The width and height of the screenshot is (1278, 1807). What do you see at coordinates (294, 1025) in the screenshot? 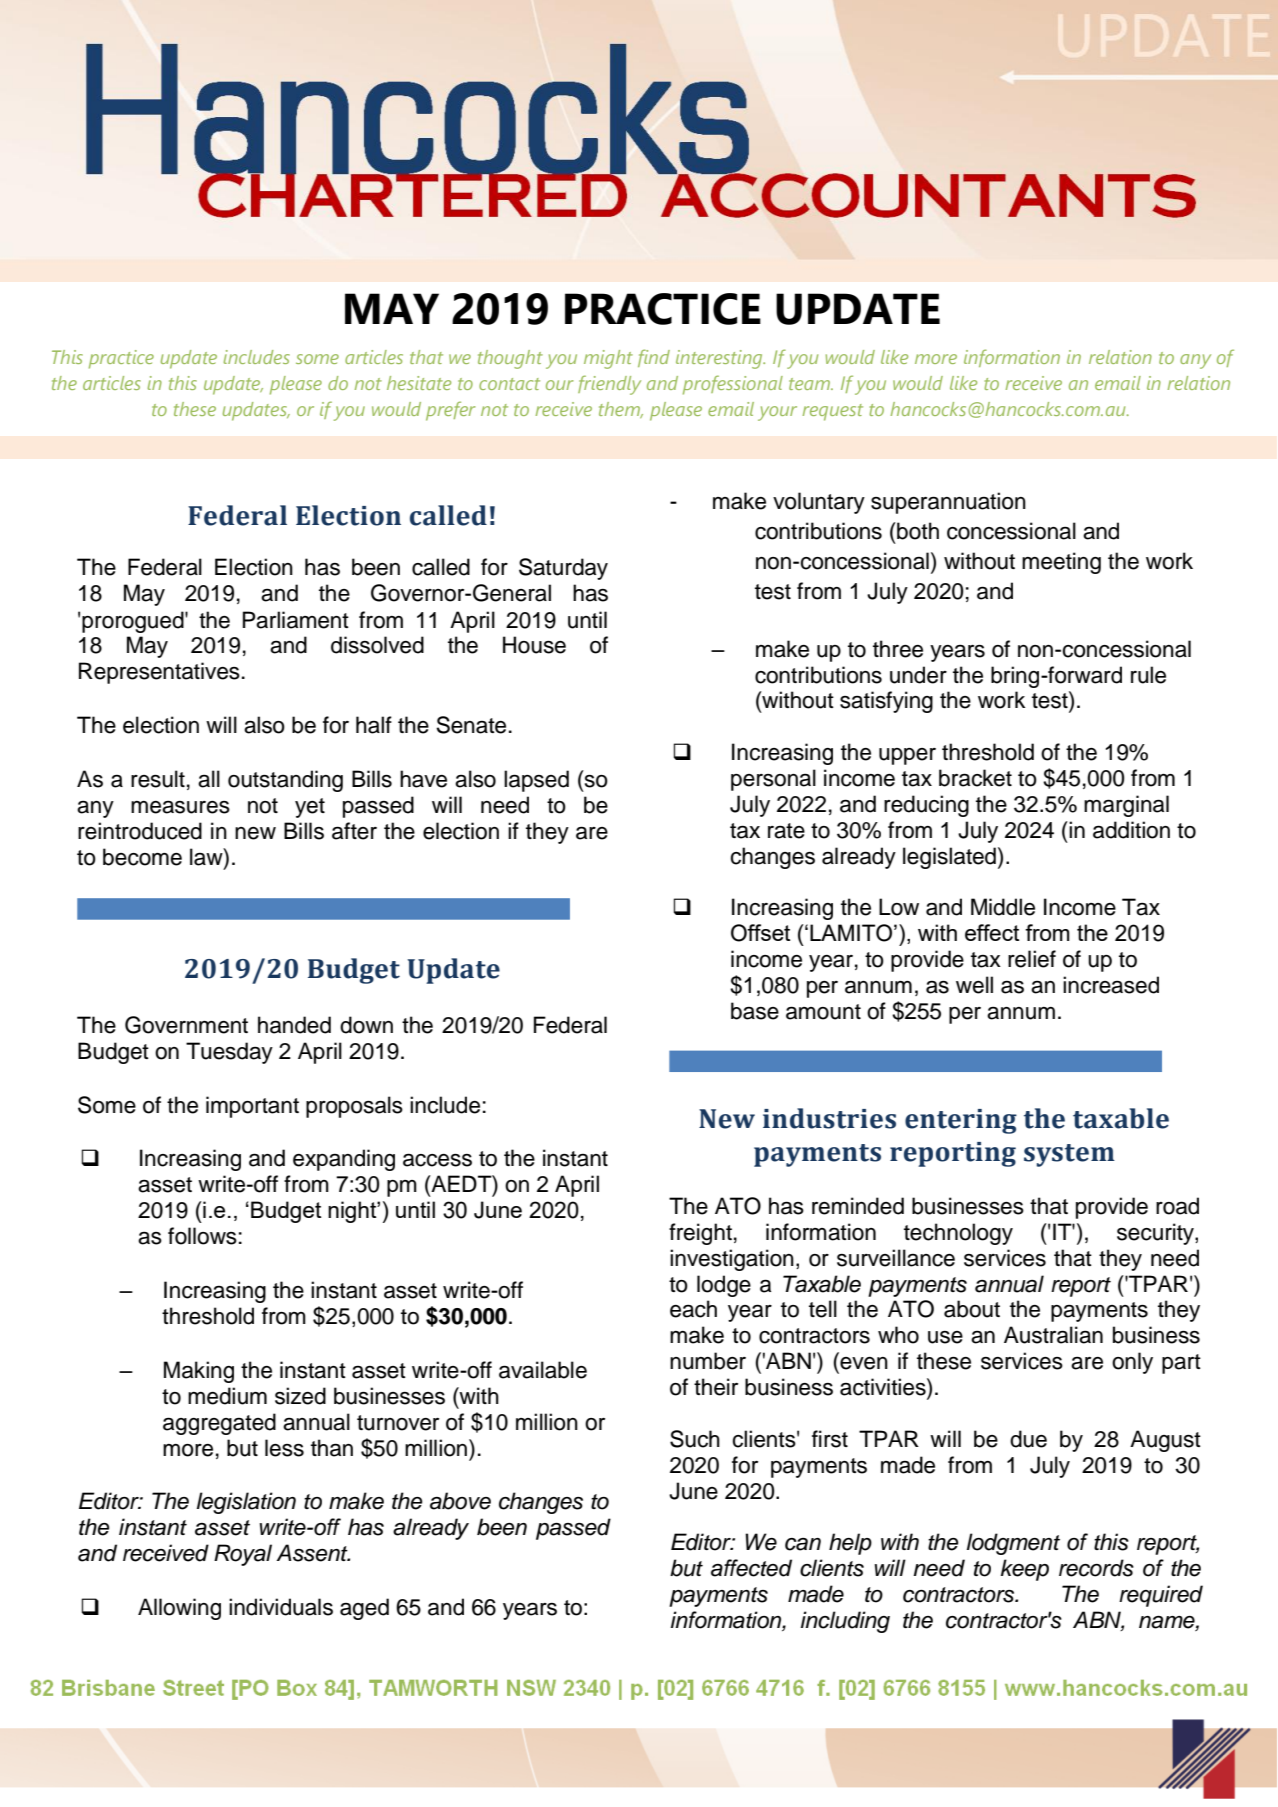
I see `handed` at bounding box center [294, 1025].
